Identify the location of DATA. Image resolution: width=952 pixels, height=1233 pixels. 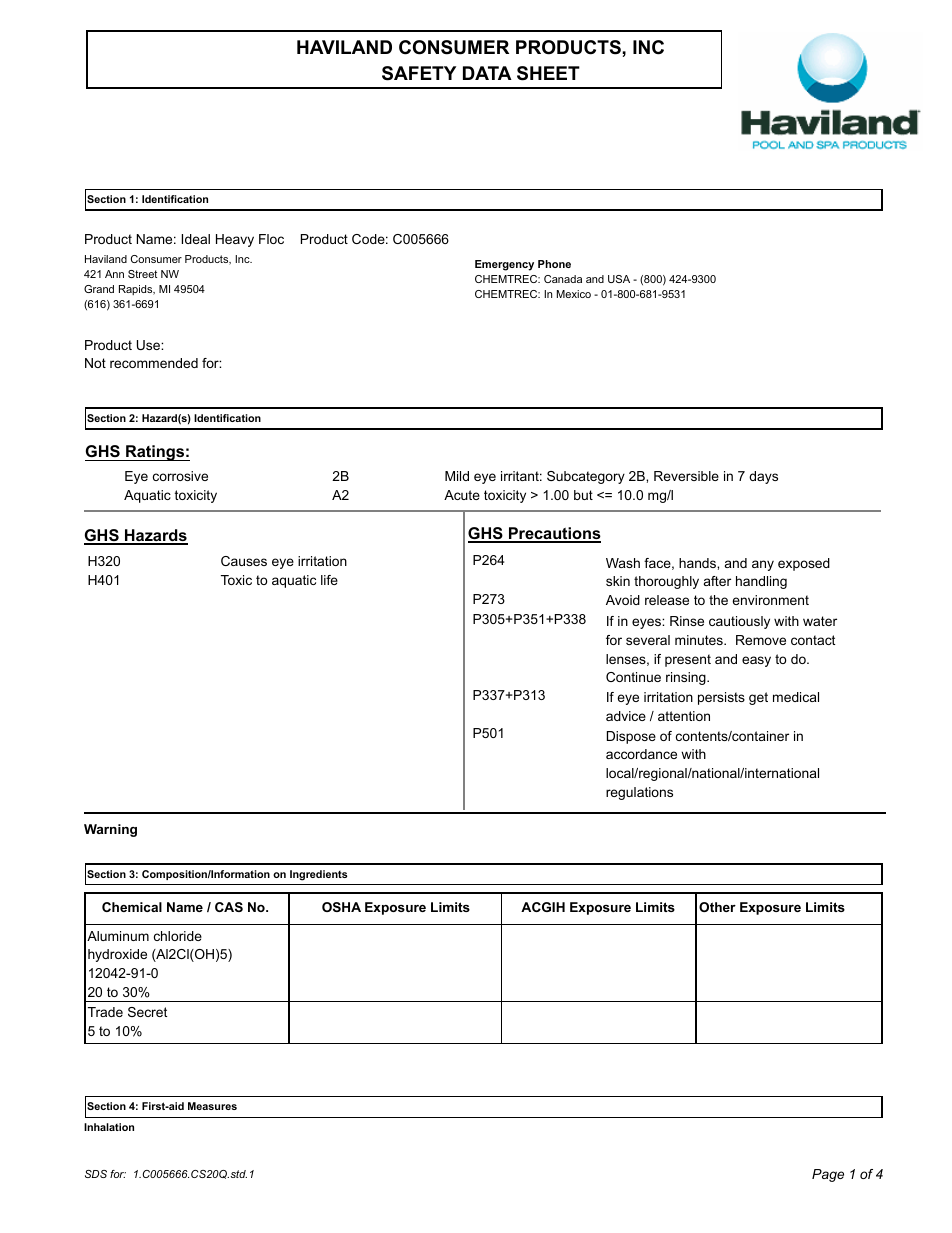
(487, 73).
